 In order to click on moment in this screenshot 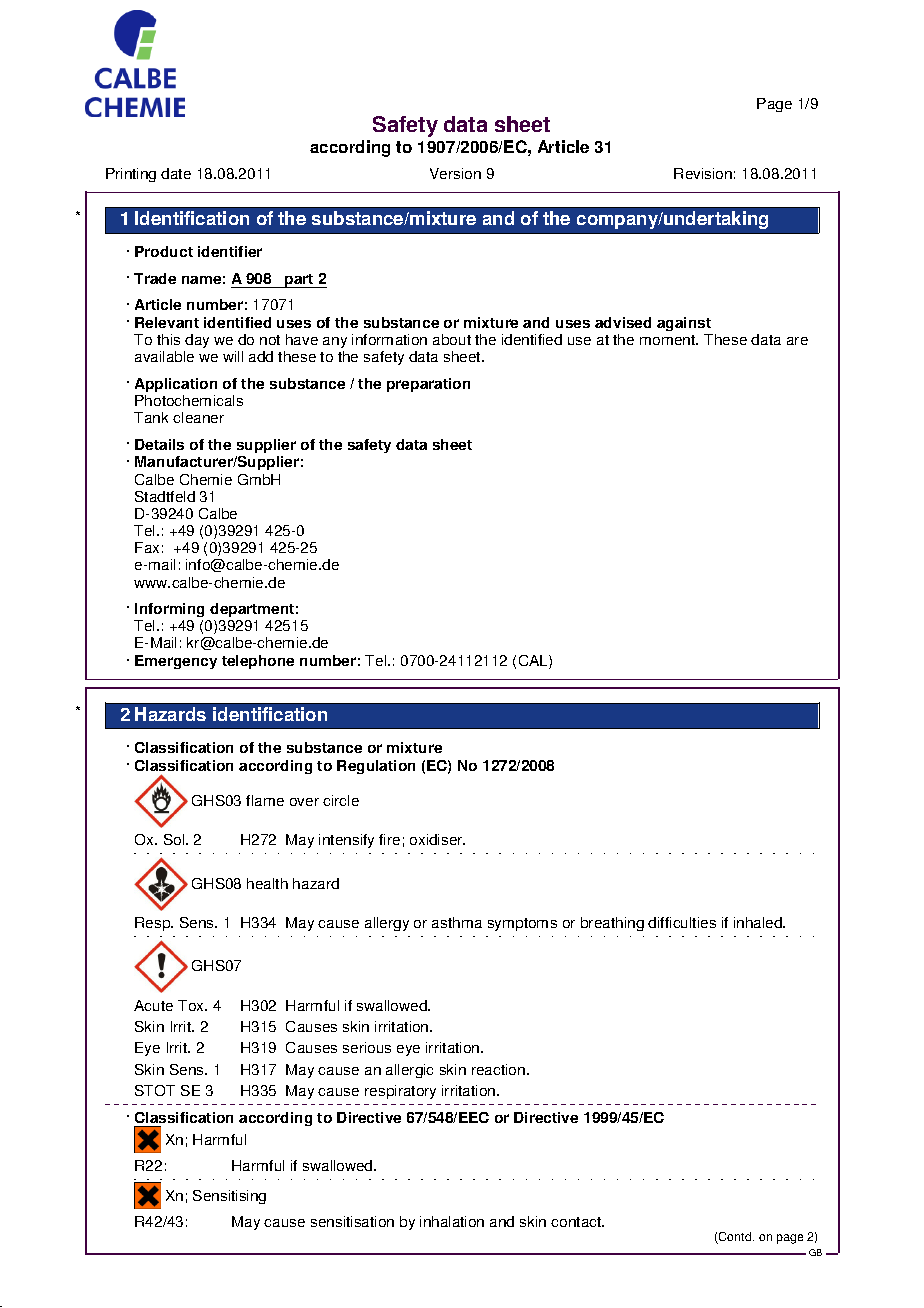, I will do `click(669, 340)`.
